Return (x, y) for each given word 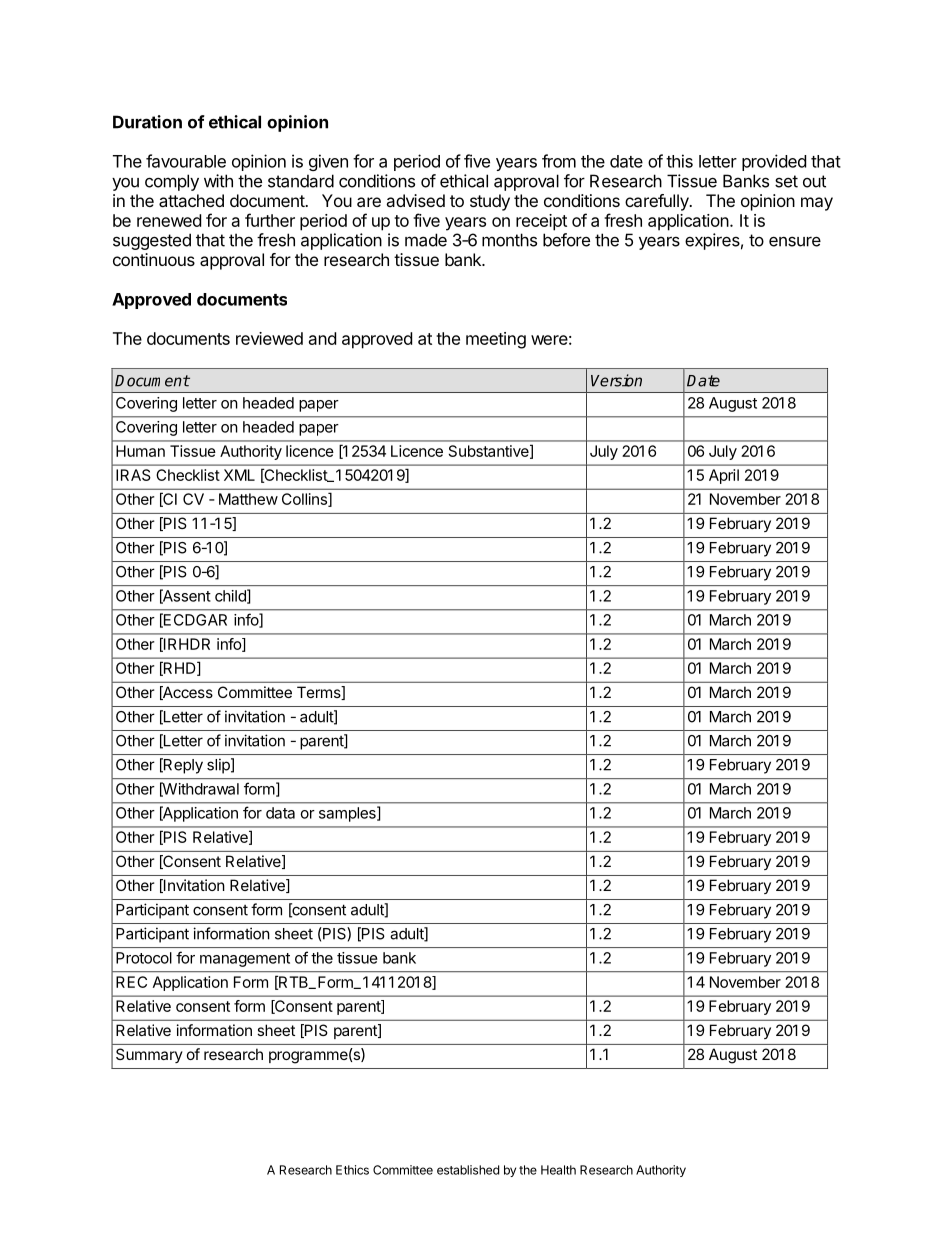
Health (558, 1170)
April (724, 476)
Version (616, 380)
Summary (149, 1055)
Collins (305, 500)
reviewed (269, 338)
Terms (320, 693)
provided (774, 162)
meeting (496, 340)
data (280, 813)
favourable (186, 161)
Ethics (352, 1170)
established (468, 1170)
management (245, 960)
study (490, 202)
